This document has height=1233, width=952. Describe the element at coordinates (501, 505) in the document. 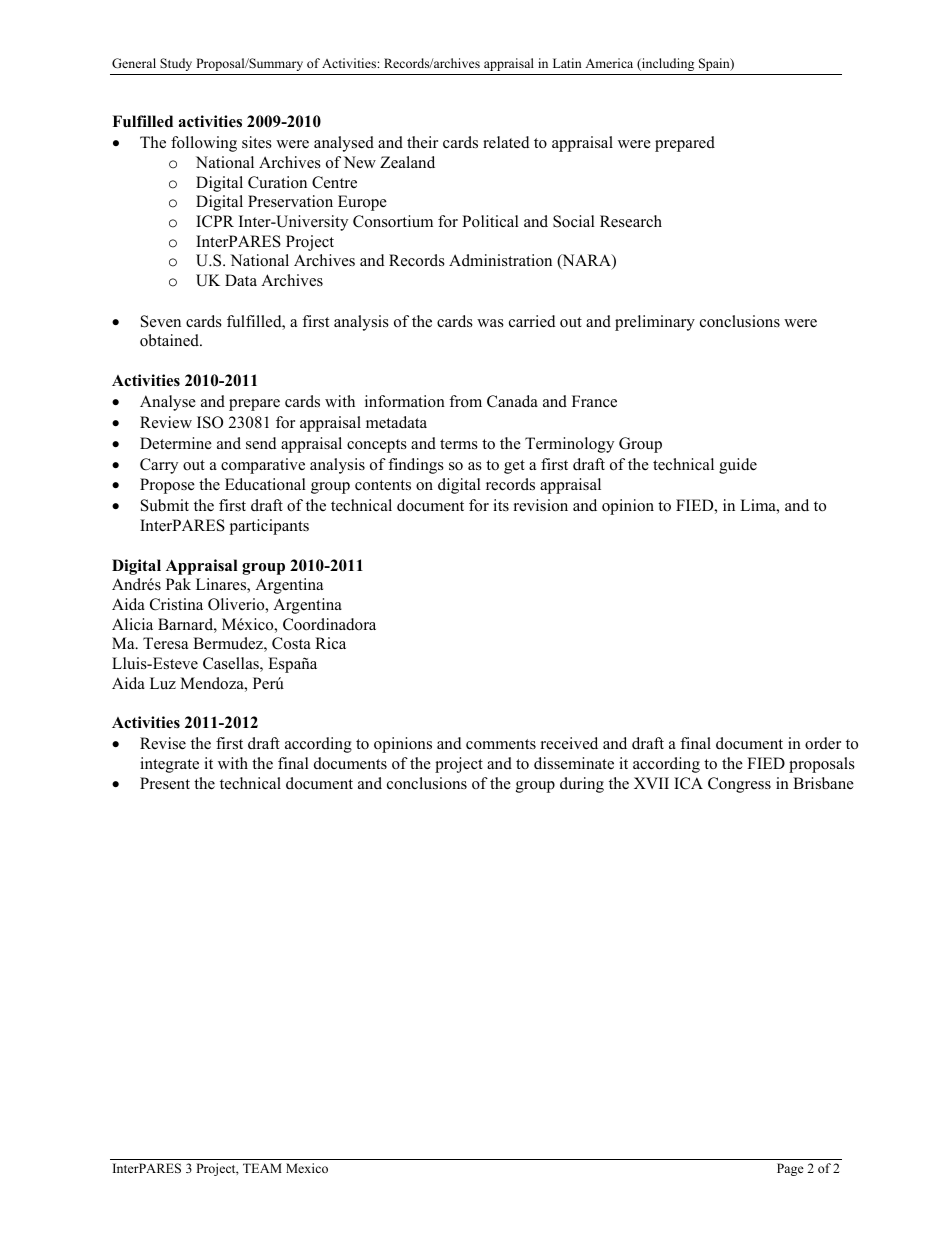

I see `its` at that location.
